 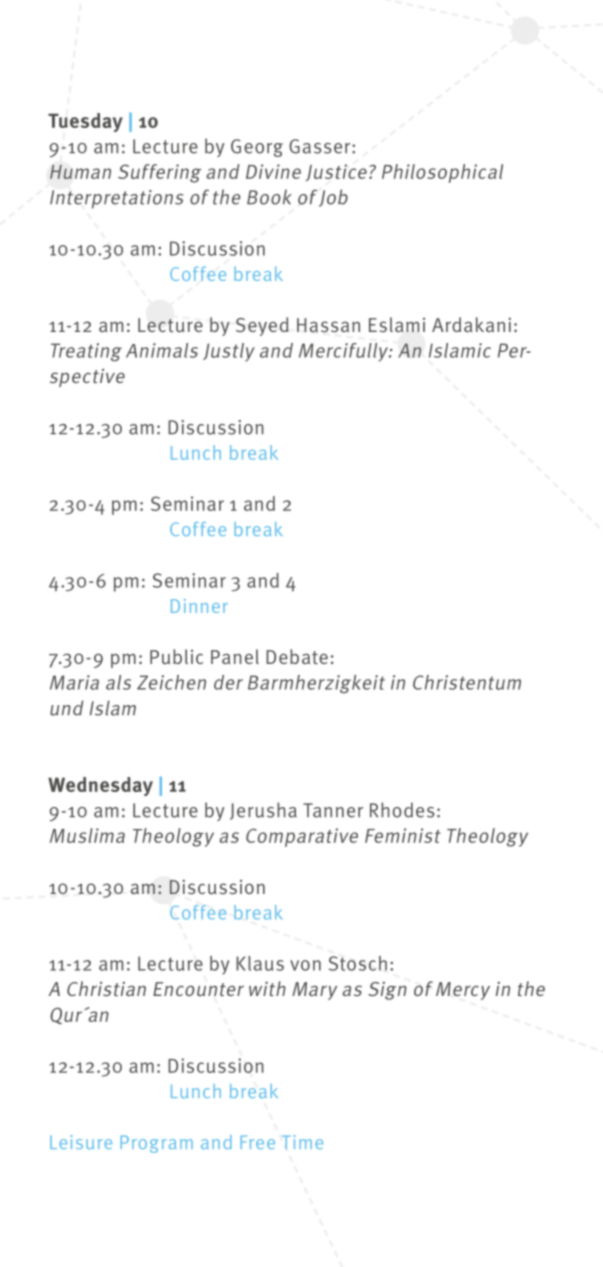 I want to click on Free, so click(x=258, y=1142).
